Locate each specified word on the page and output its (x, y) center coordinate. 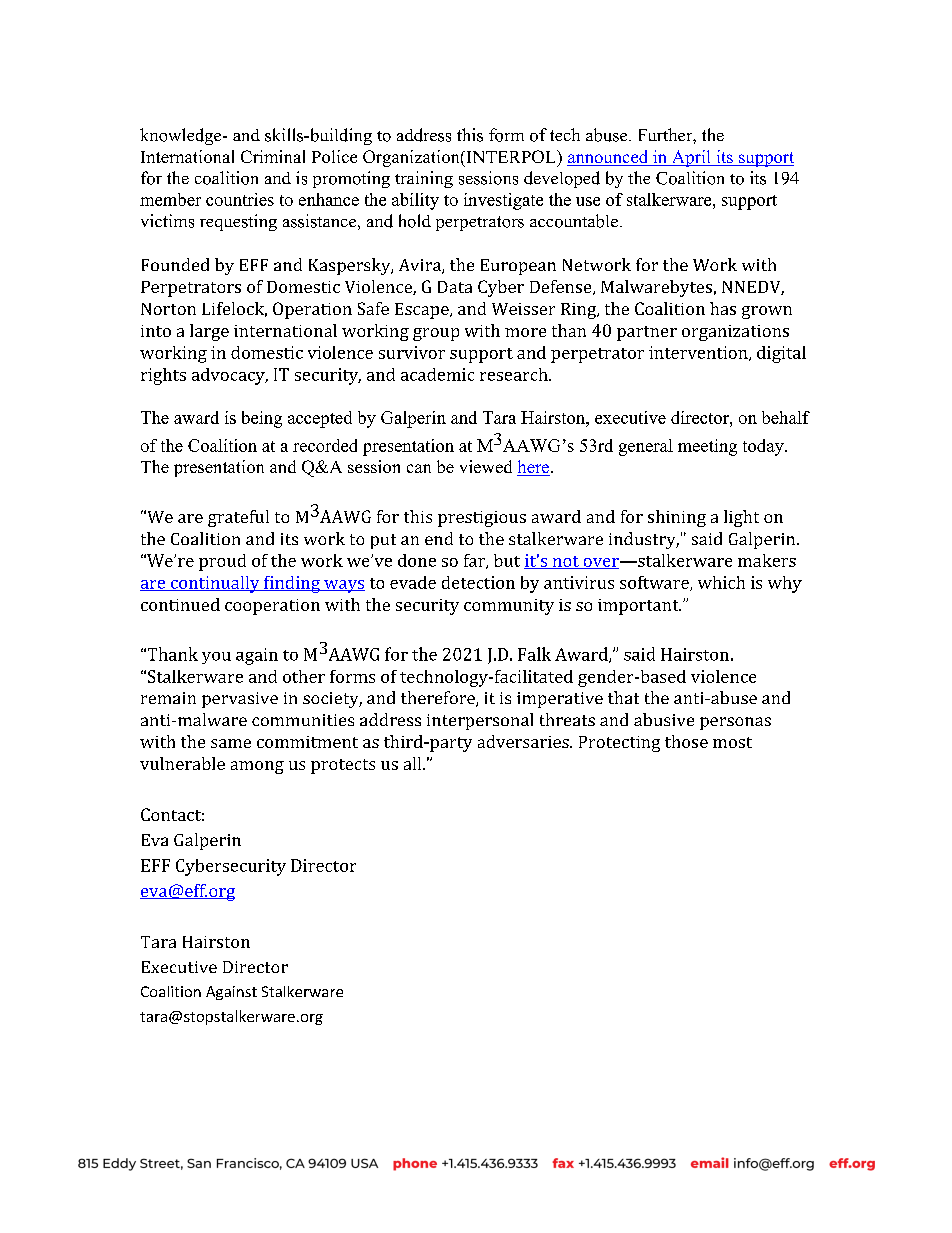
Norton (168, 309)
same (231, 743)
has (723, 308)
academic (437, 374)
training (424, 179)
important (639, 607)
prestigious (482, 519)
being (262, 419)
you (216, 658)
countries (240, 199)
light (741, 518)
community (509, 607)
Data (455, 287)
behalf (786, 417)
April (691, 158)
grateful (238, 518)
